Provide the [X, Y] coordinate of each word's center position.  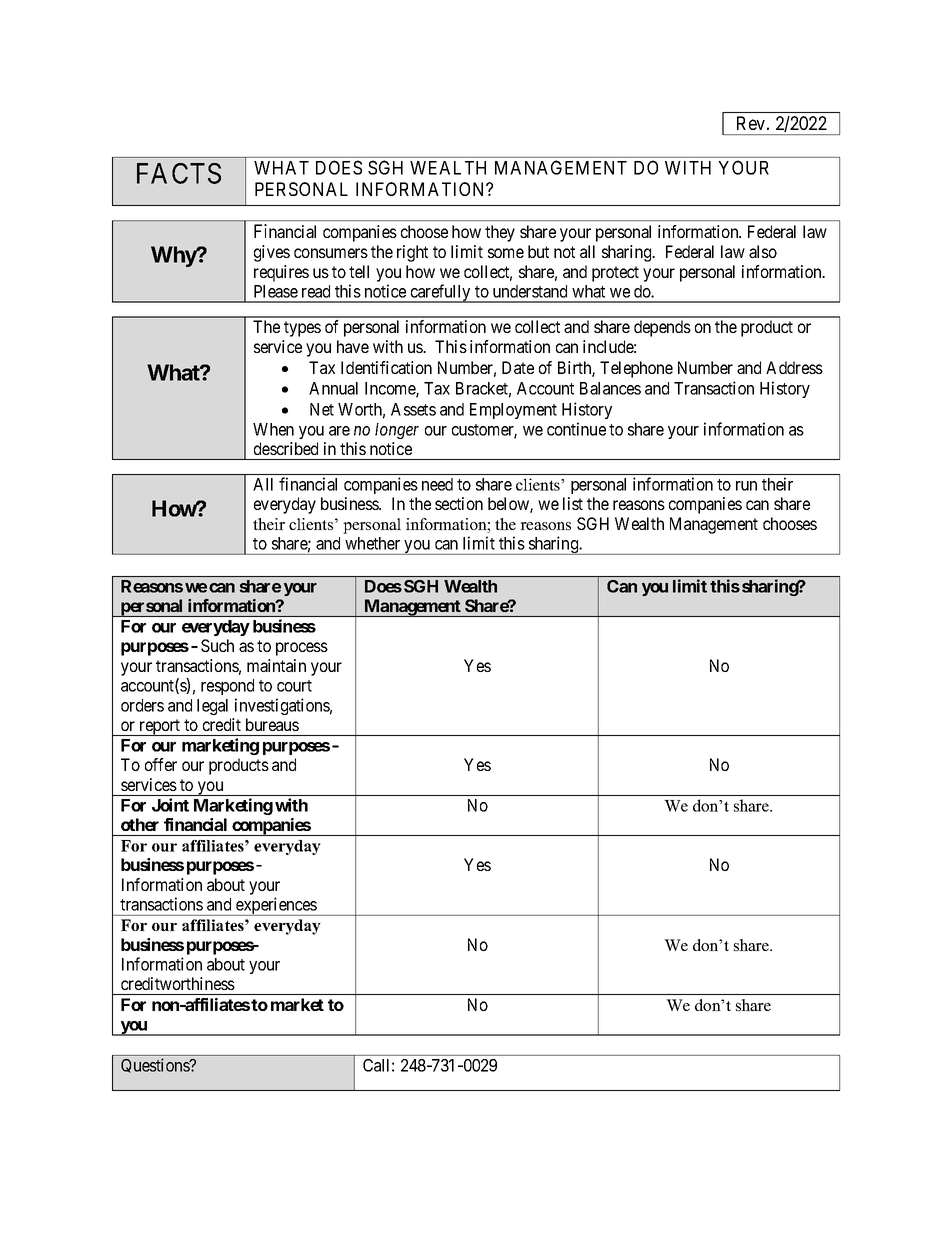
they [500, 233]
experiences [276, 906]
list [573, 503]
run [746, 486]
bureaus [272, 724]
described [286, 448]
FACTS [179, 173]
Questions [156, 1065]
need [437, 484]
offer [161, 764]
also [763, 251]
